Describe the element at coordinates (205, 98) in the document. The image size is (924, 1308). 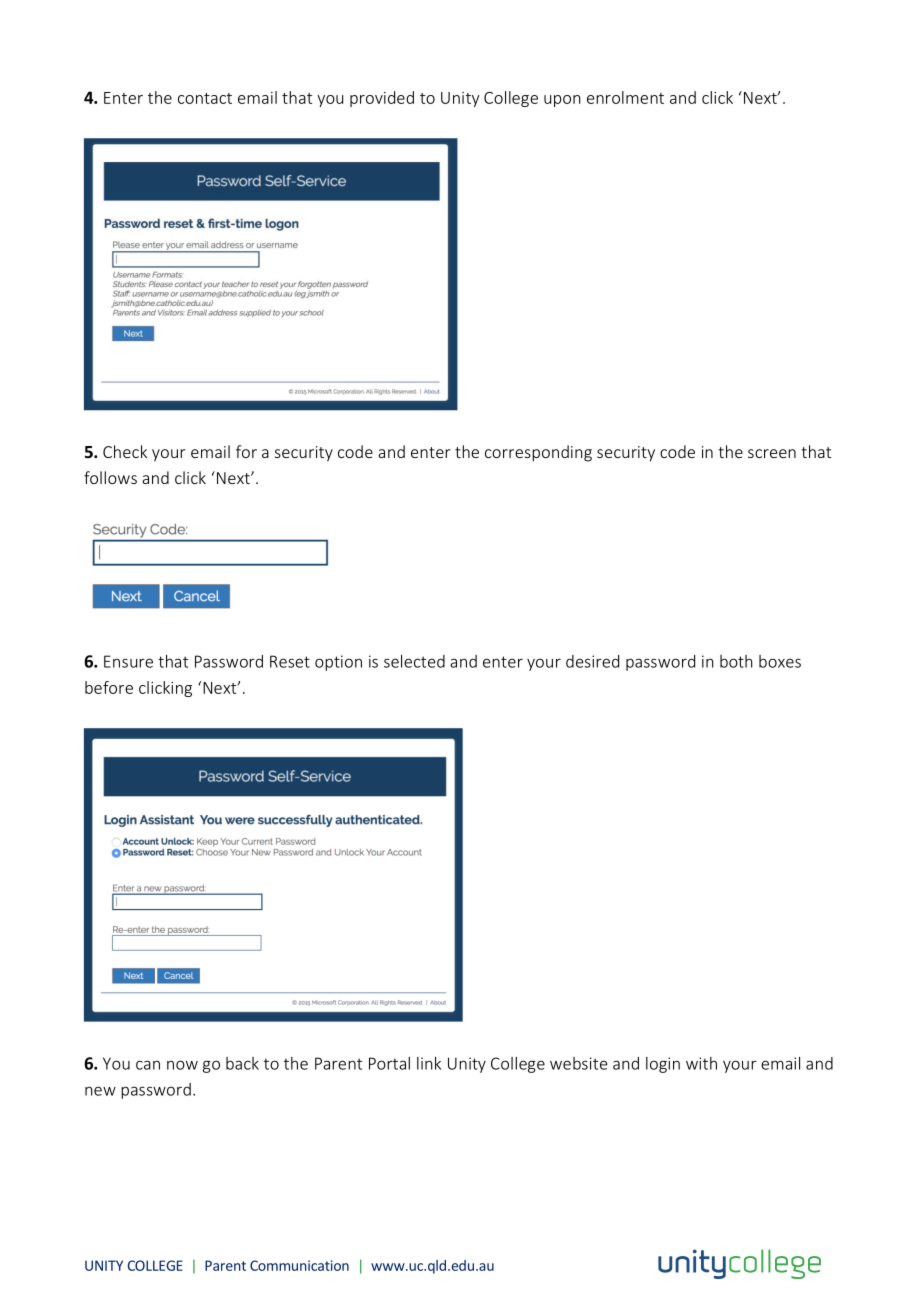
I see `contact` at that location.
